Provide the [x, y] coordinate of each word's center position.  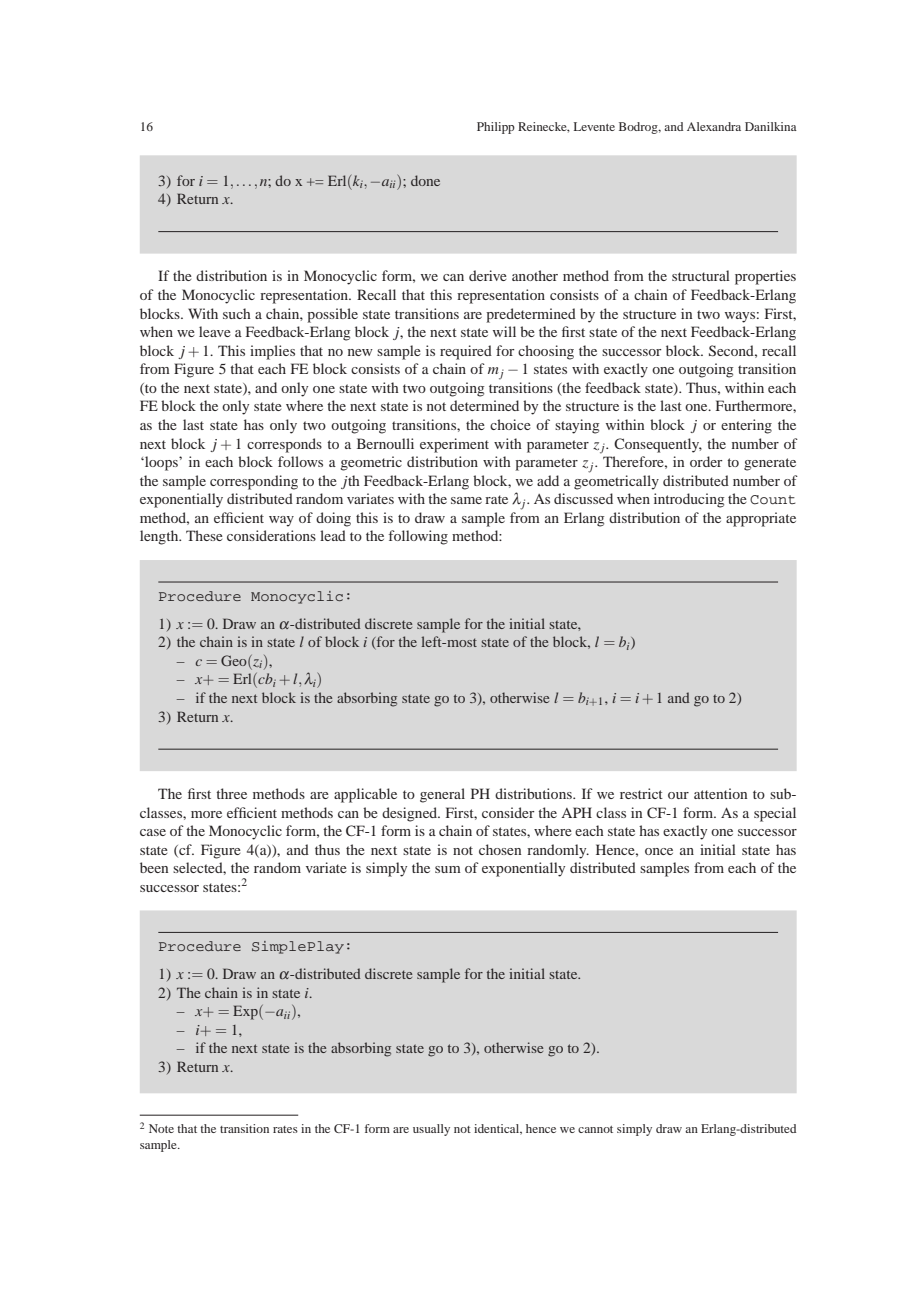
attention [720, 793]
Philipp [496, 128]
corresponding [254, 482]
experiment [454, 445]
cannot [595, 1129]
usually [431, 1130]
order [706, 461]
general [442, 795]
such [237, 313]
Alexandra [714, 126]
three [231, 793]
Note [161, 1128]
